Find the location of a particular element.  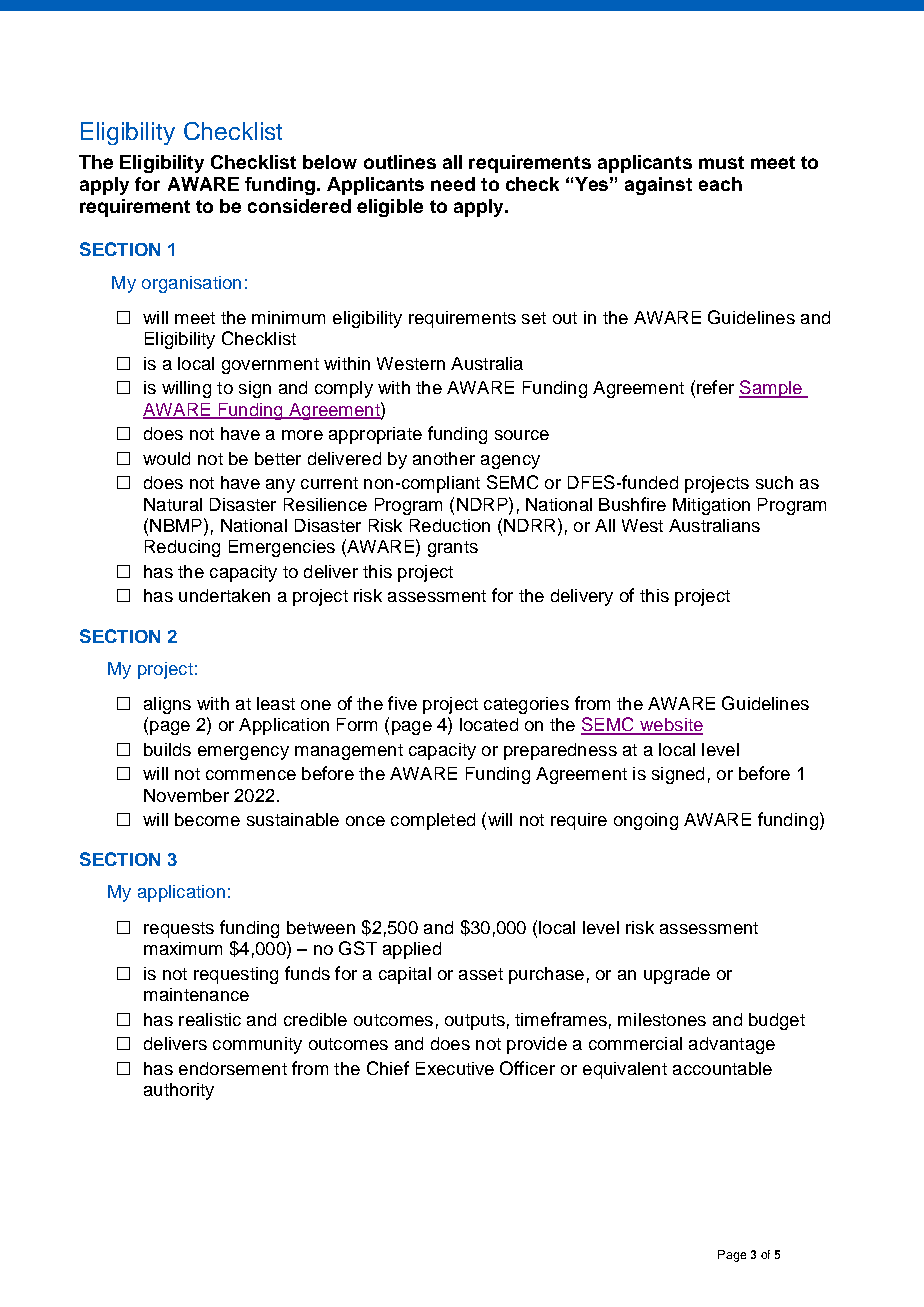

ongoing is located at coordinates (646, 821).
